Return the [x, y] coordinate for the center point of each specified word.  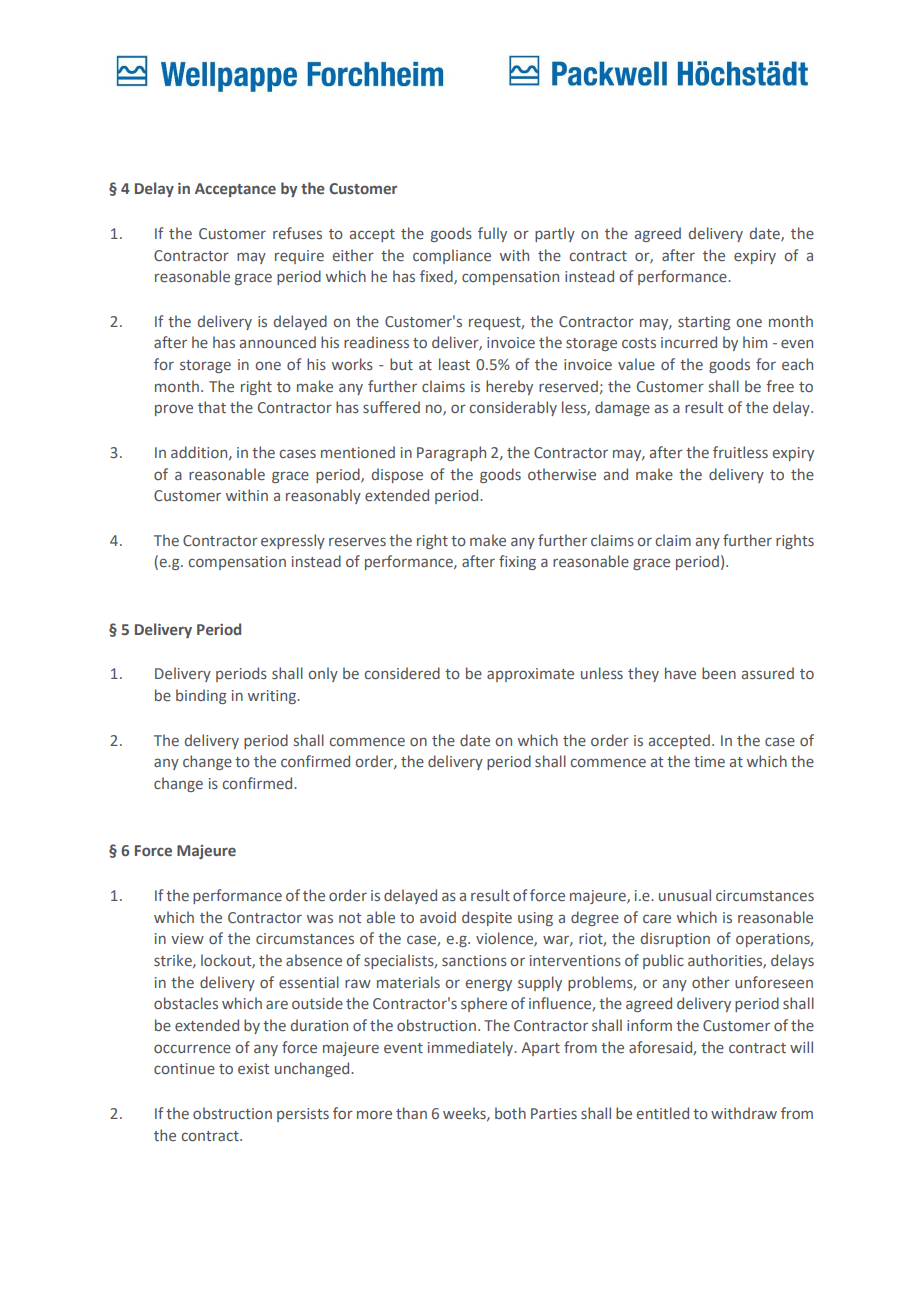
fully [492, 234]
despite [487, 918]
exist [253, 1068]
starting [704, 323]
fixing [517, 562]
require [299, 257]
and [616, 474]
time [709, 761]
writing [273, 697]
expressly [293, 541]
